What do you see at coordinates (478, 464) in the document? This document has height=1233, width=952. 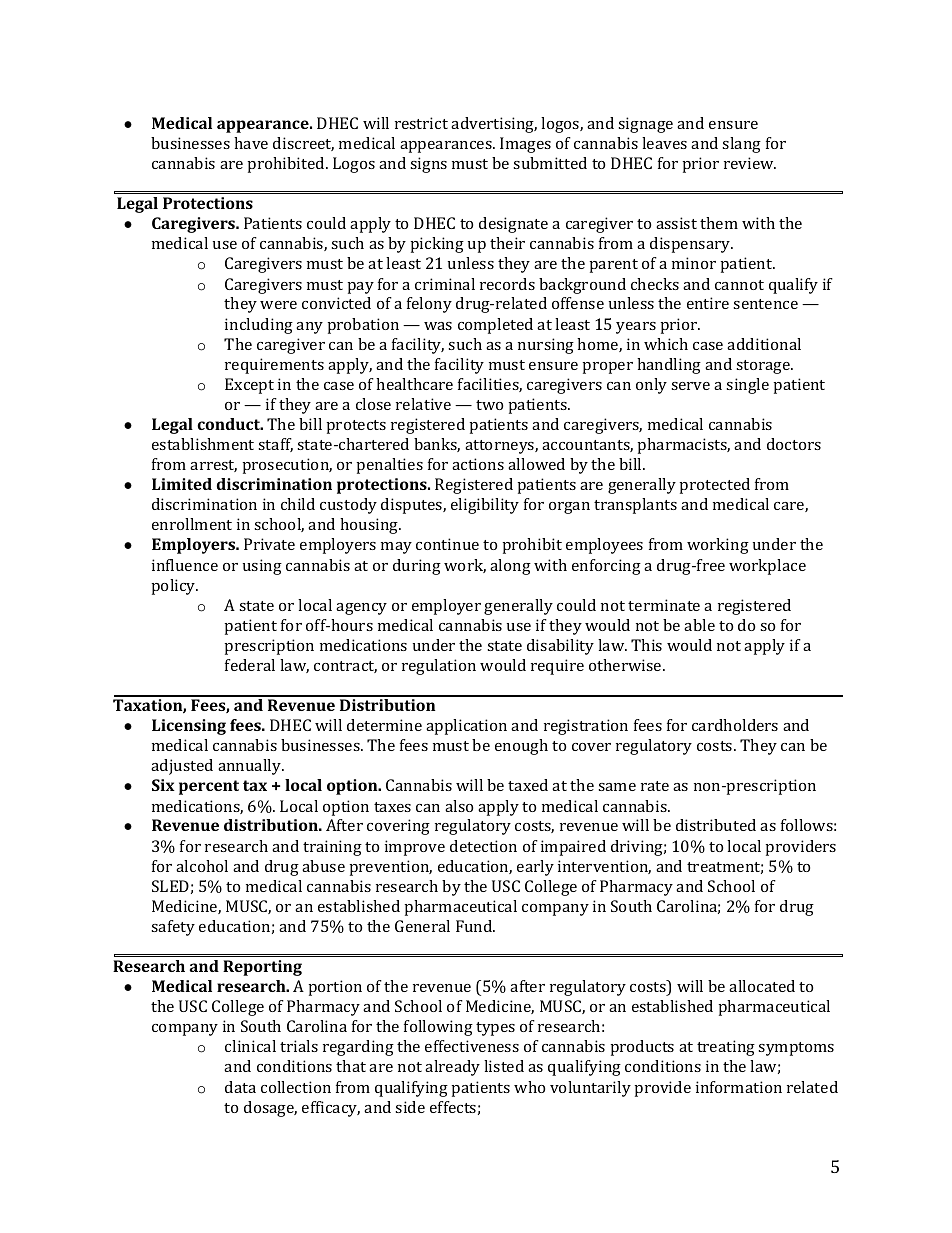 I see `actions` at bounding box center [478, 464].
